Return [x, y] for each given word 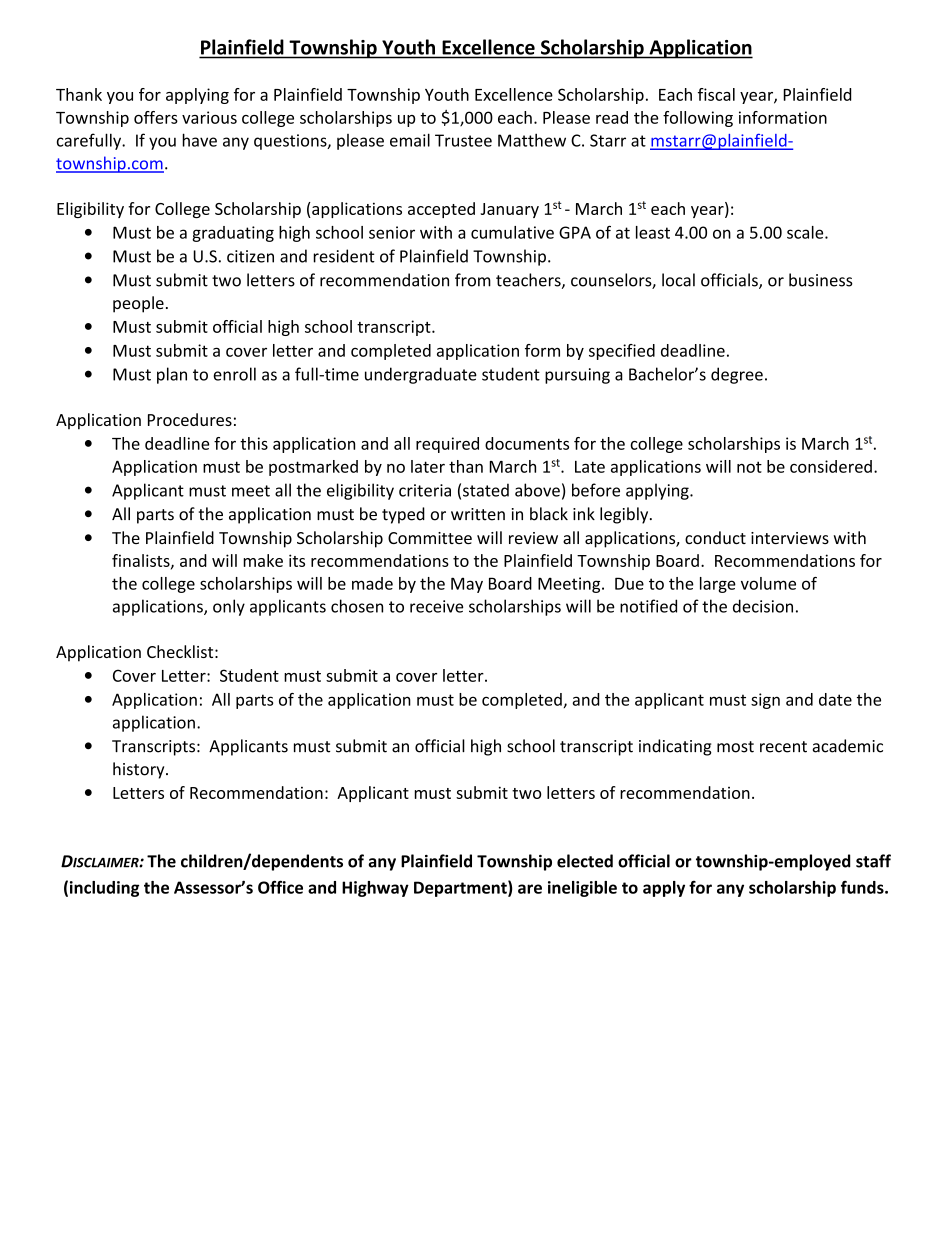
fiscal [716, 94]
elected [585, 861]
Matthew [532, 140]
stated [486, 490]
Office [280, 887]
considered [831, 466]
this [254, 443]
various [209, 117]
